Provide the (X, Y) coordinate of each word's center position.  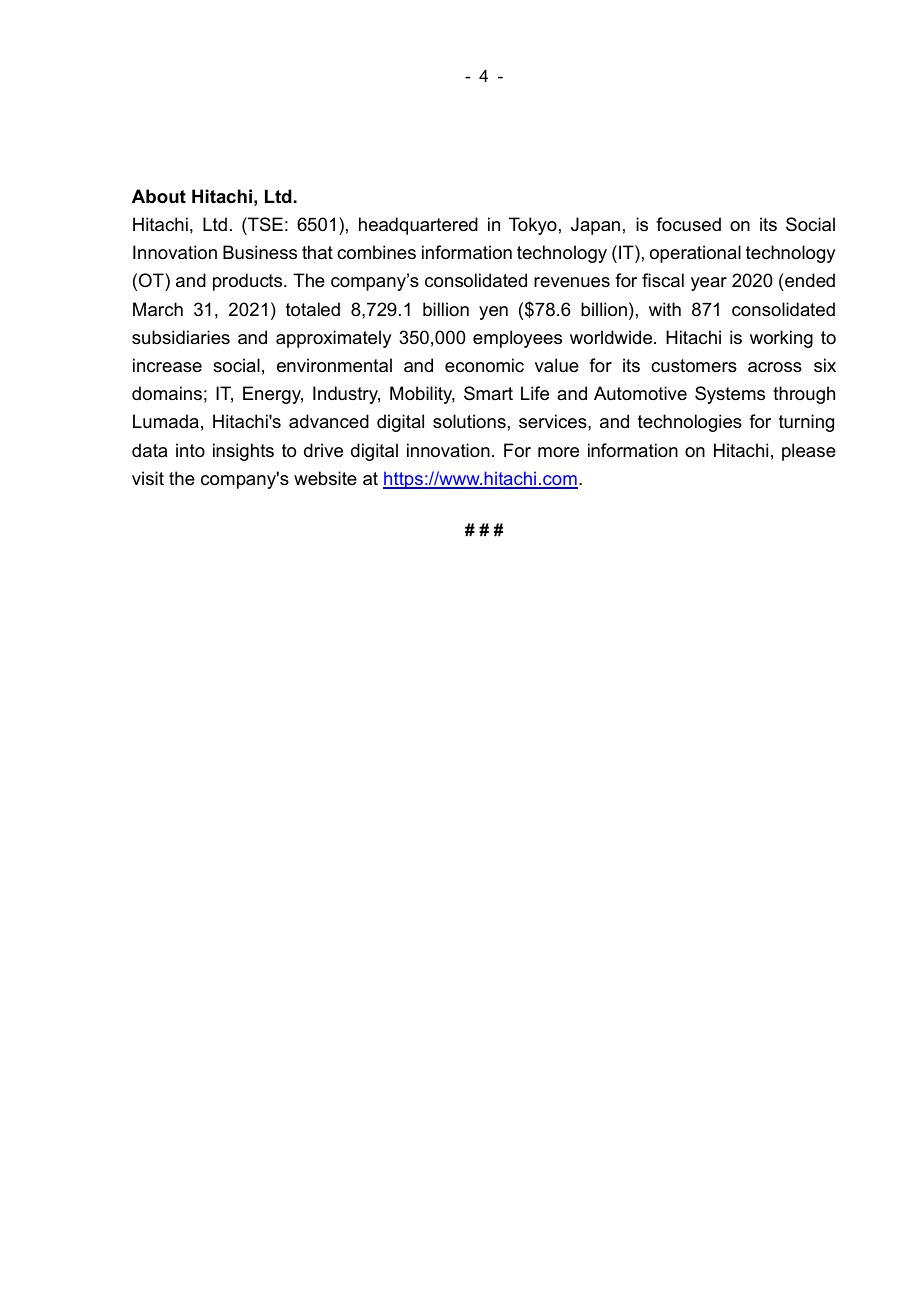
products (249, 282)
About (159, 196)
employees (517, 339)
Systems (730, 395)
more (558, 452)
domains (167, 393)
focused (688, 224)
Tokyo (533, 226)
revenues (572, 282)
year (709, 284)
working (781, 339)
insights (243, 452)
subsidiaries (181, 337)
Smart (488, 393)
